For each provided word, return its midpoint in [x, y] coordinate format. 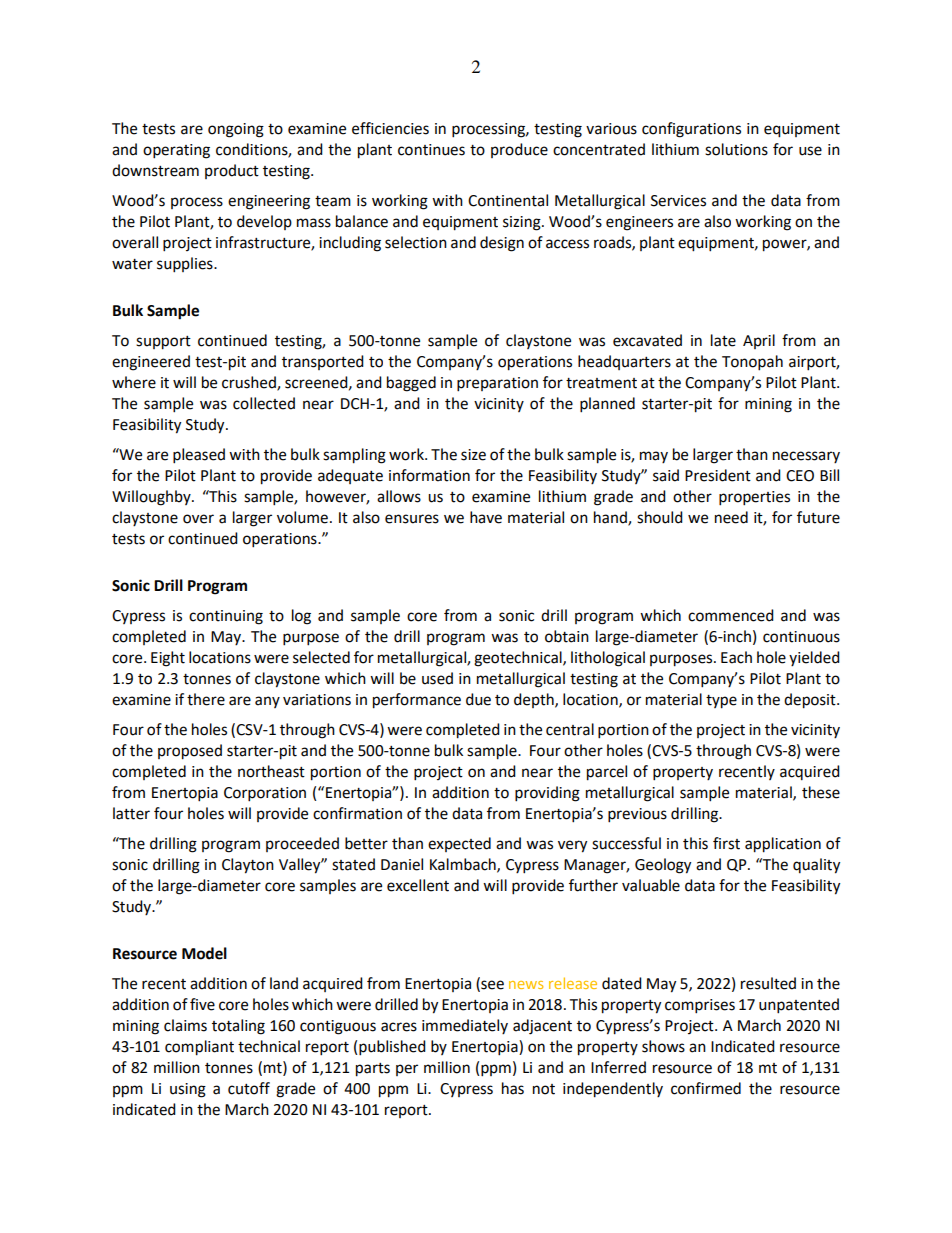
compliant [199, 1048]
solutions [736, 149]
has [513, 1088]
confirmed [706, 1088]
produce [519, 150]
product [232, 171]
